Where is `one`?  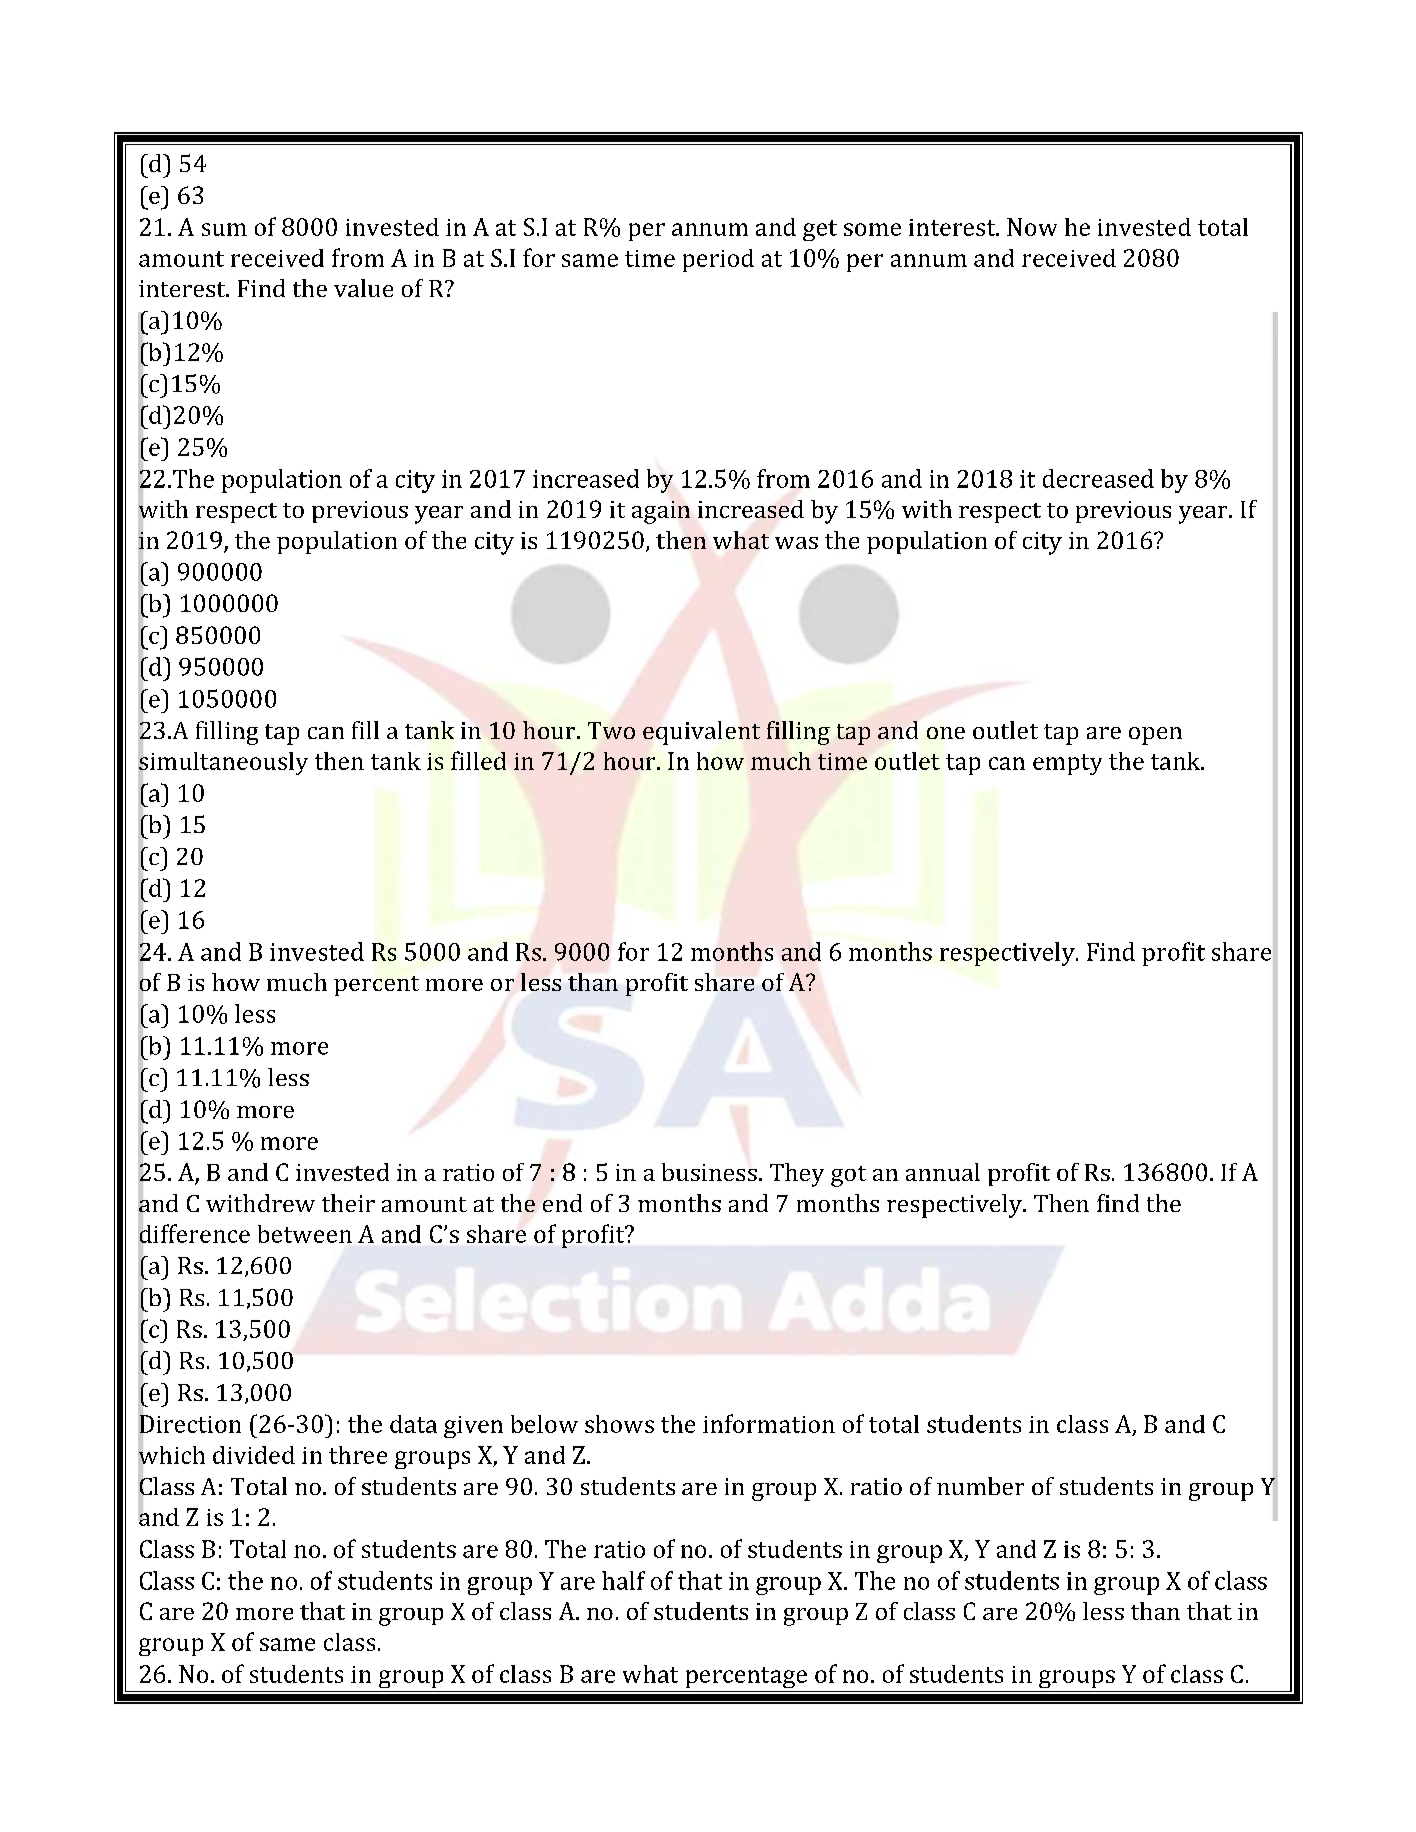
one is located at coordinates (946, 733).
